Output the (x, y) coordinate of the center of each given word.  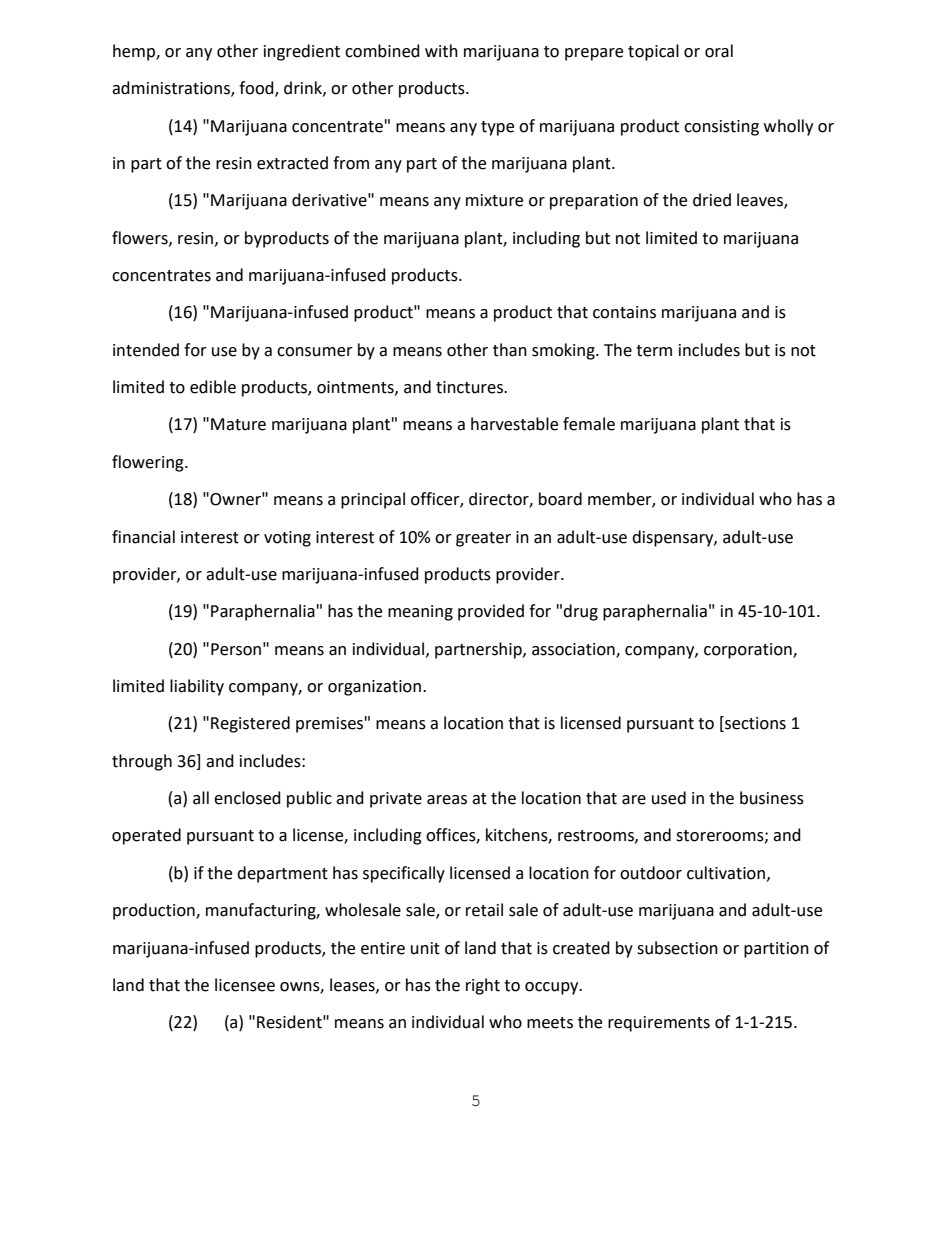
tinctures (470, 387)
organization (374, 688)
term (654, 351)
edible (213, 387)
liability (197, 687)
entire (383, 948)
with (441, 51)
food (257, 89)
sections (754, 724)
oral (719, 51)
